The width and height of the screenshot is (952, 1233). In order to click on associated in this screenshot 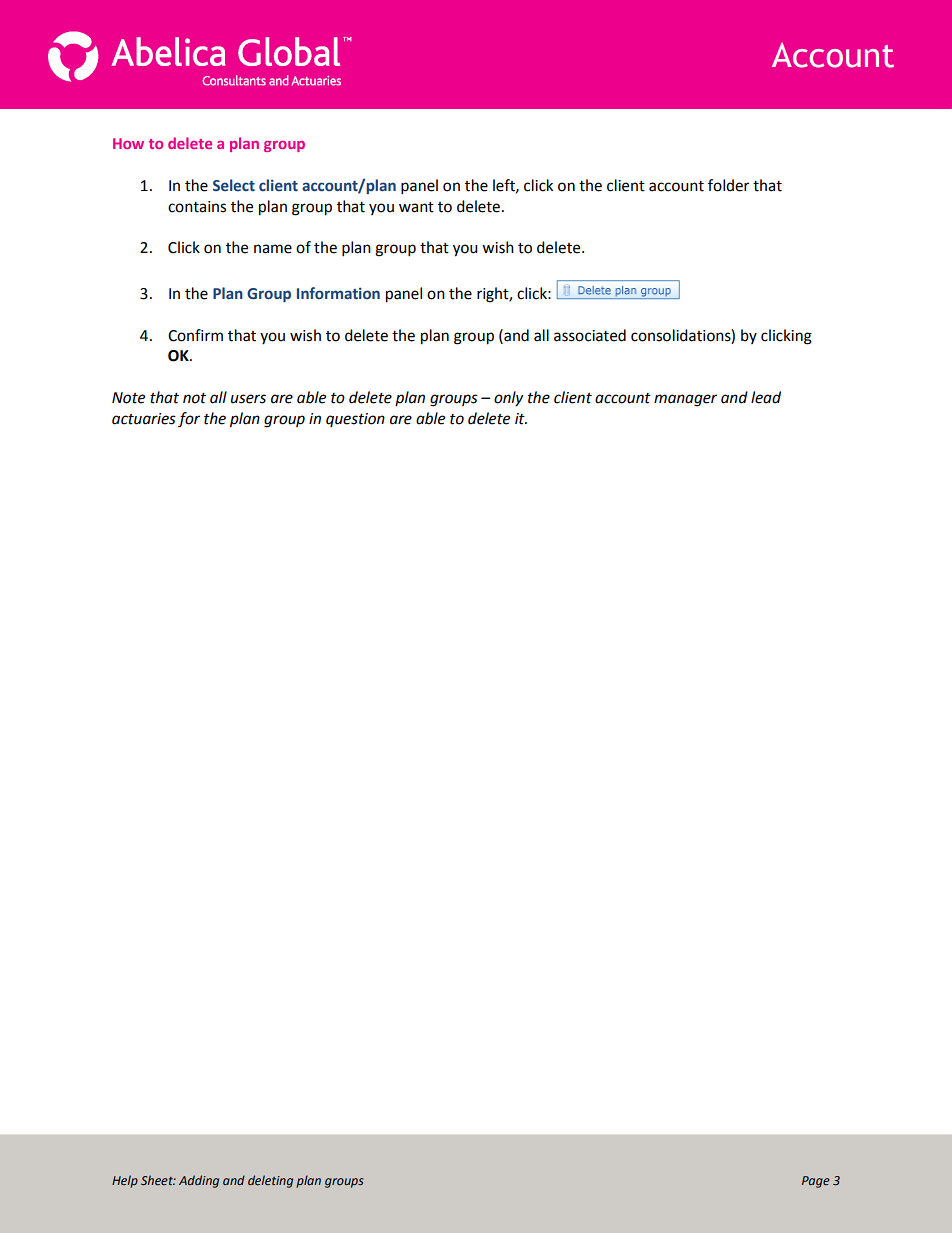, I will do `click(590, 335)`.
